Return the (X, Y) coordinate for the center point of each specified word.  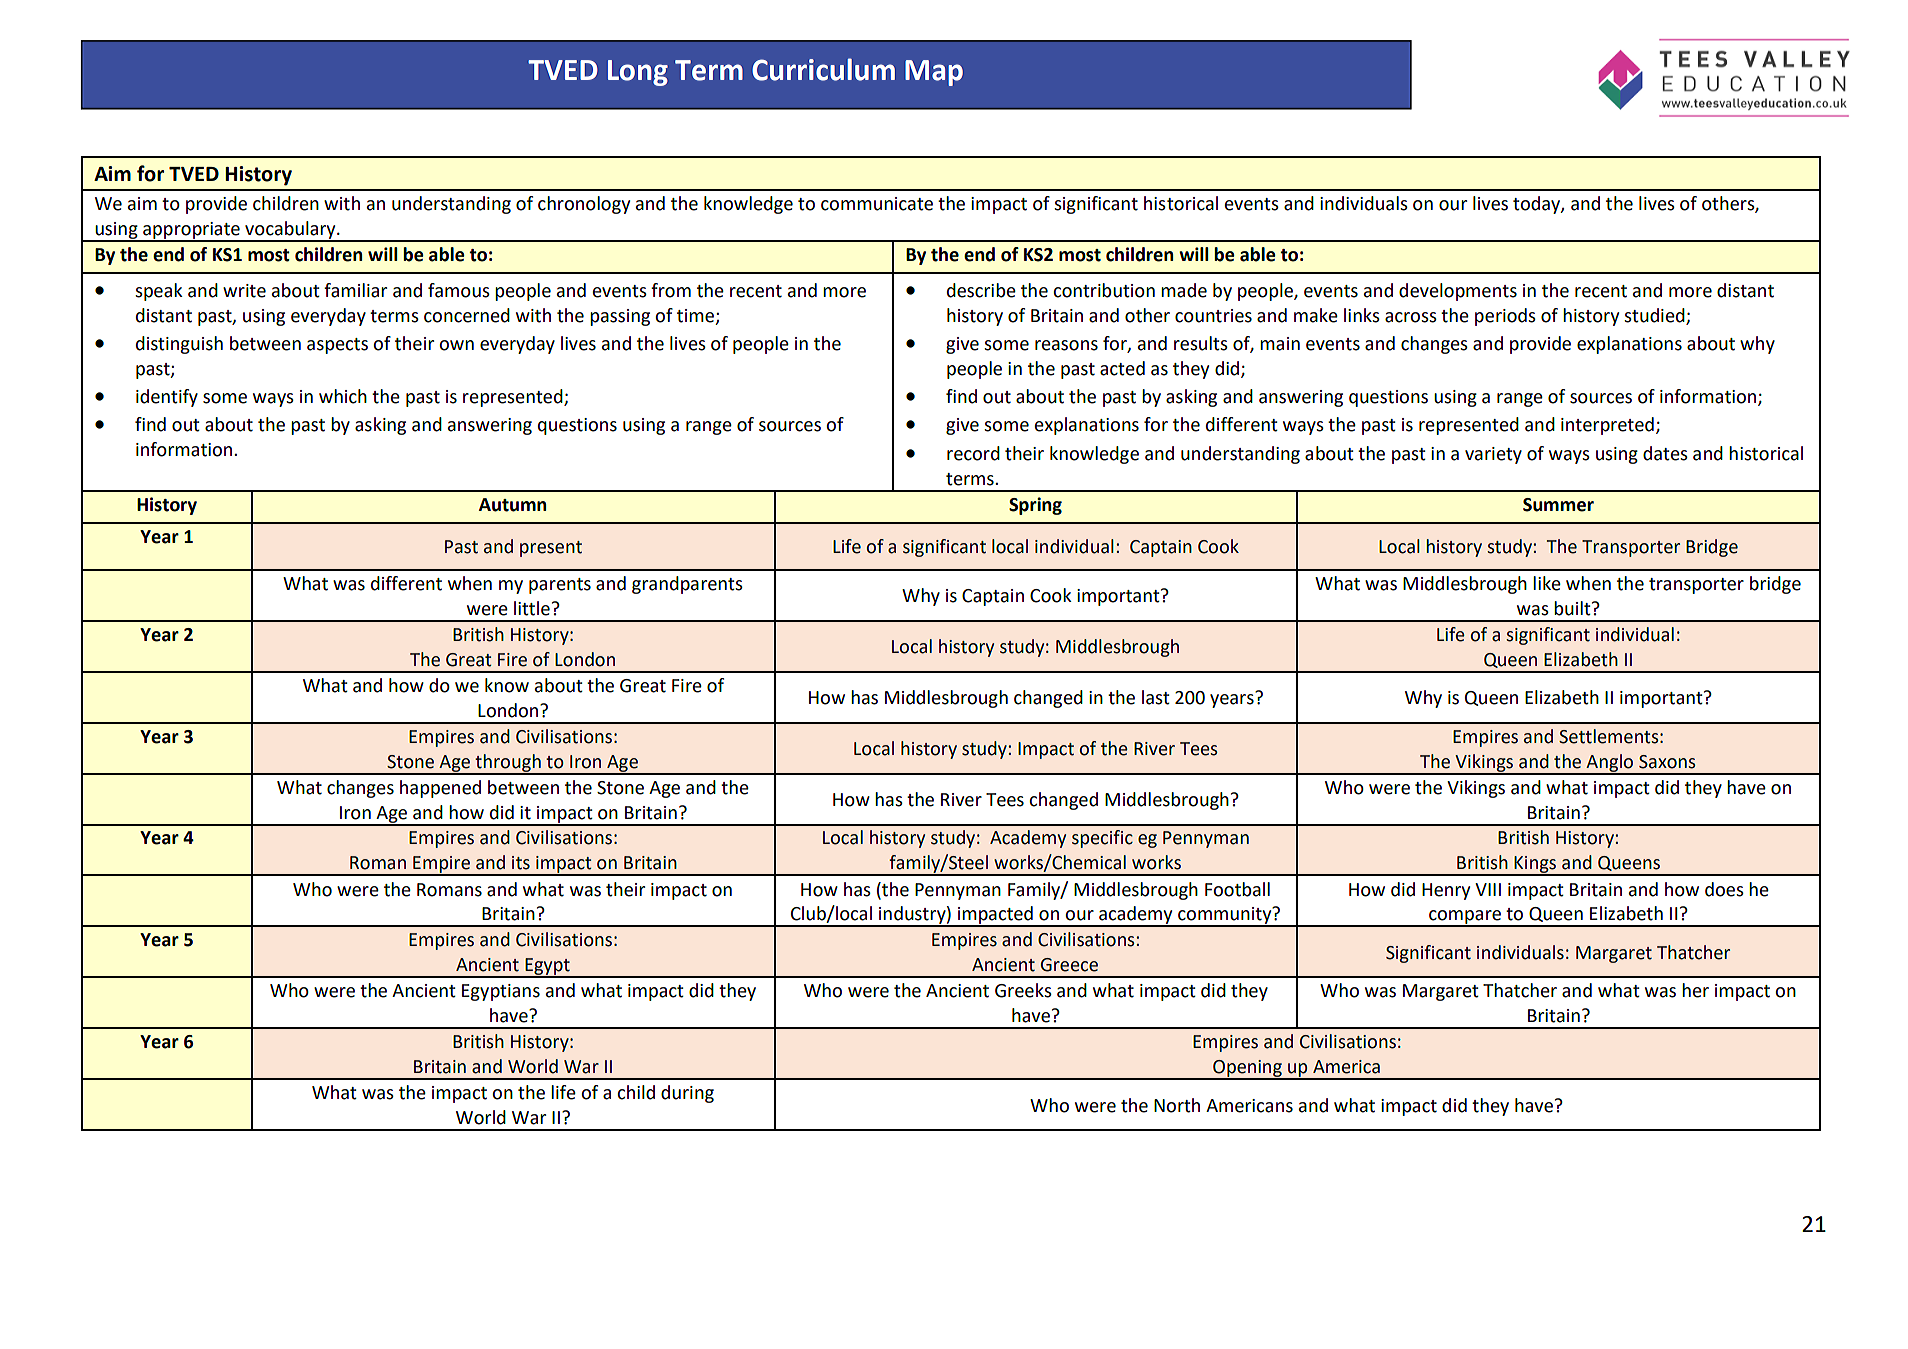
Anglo (1610, 764)
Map (934, 73)
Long (638, 73)
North (1177, 1105)
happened (440, 789)
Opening (1247, 1069)
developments (1458, 292)
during (687, 1094)
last (1156, 697)
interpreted (1607, 426)
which (343, 396)
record (973, 453)
